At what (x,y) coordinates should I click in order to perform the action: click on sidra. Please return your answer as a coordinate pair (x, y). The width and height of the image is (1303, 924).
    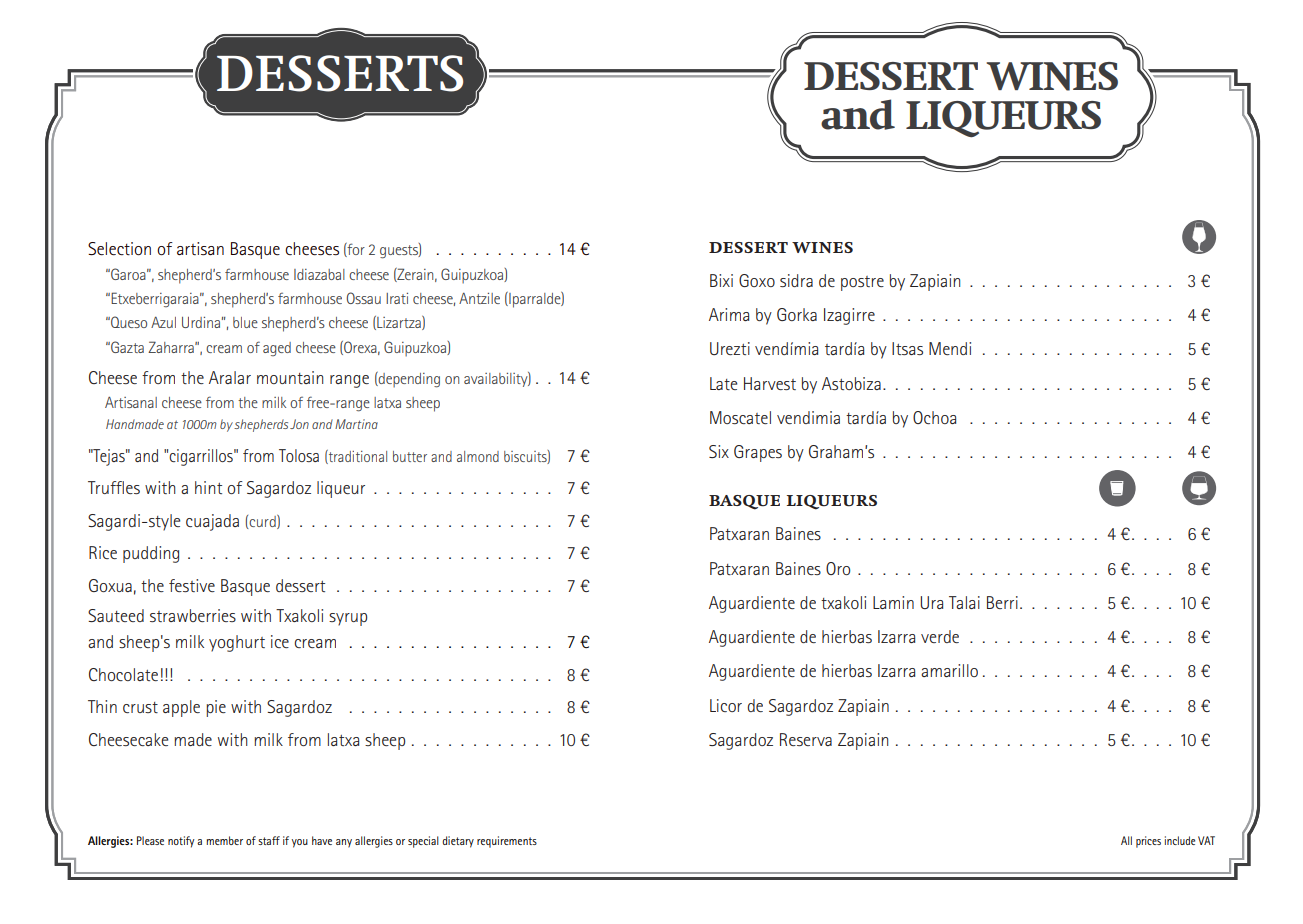
    Looking at the image, I should click on (796, 280).
